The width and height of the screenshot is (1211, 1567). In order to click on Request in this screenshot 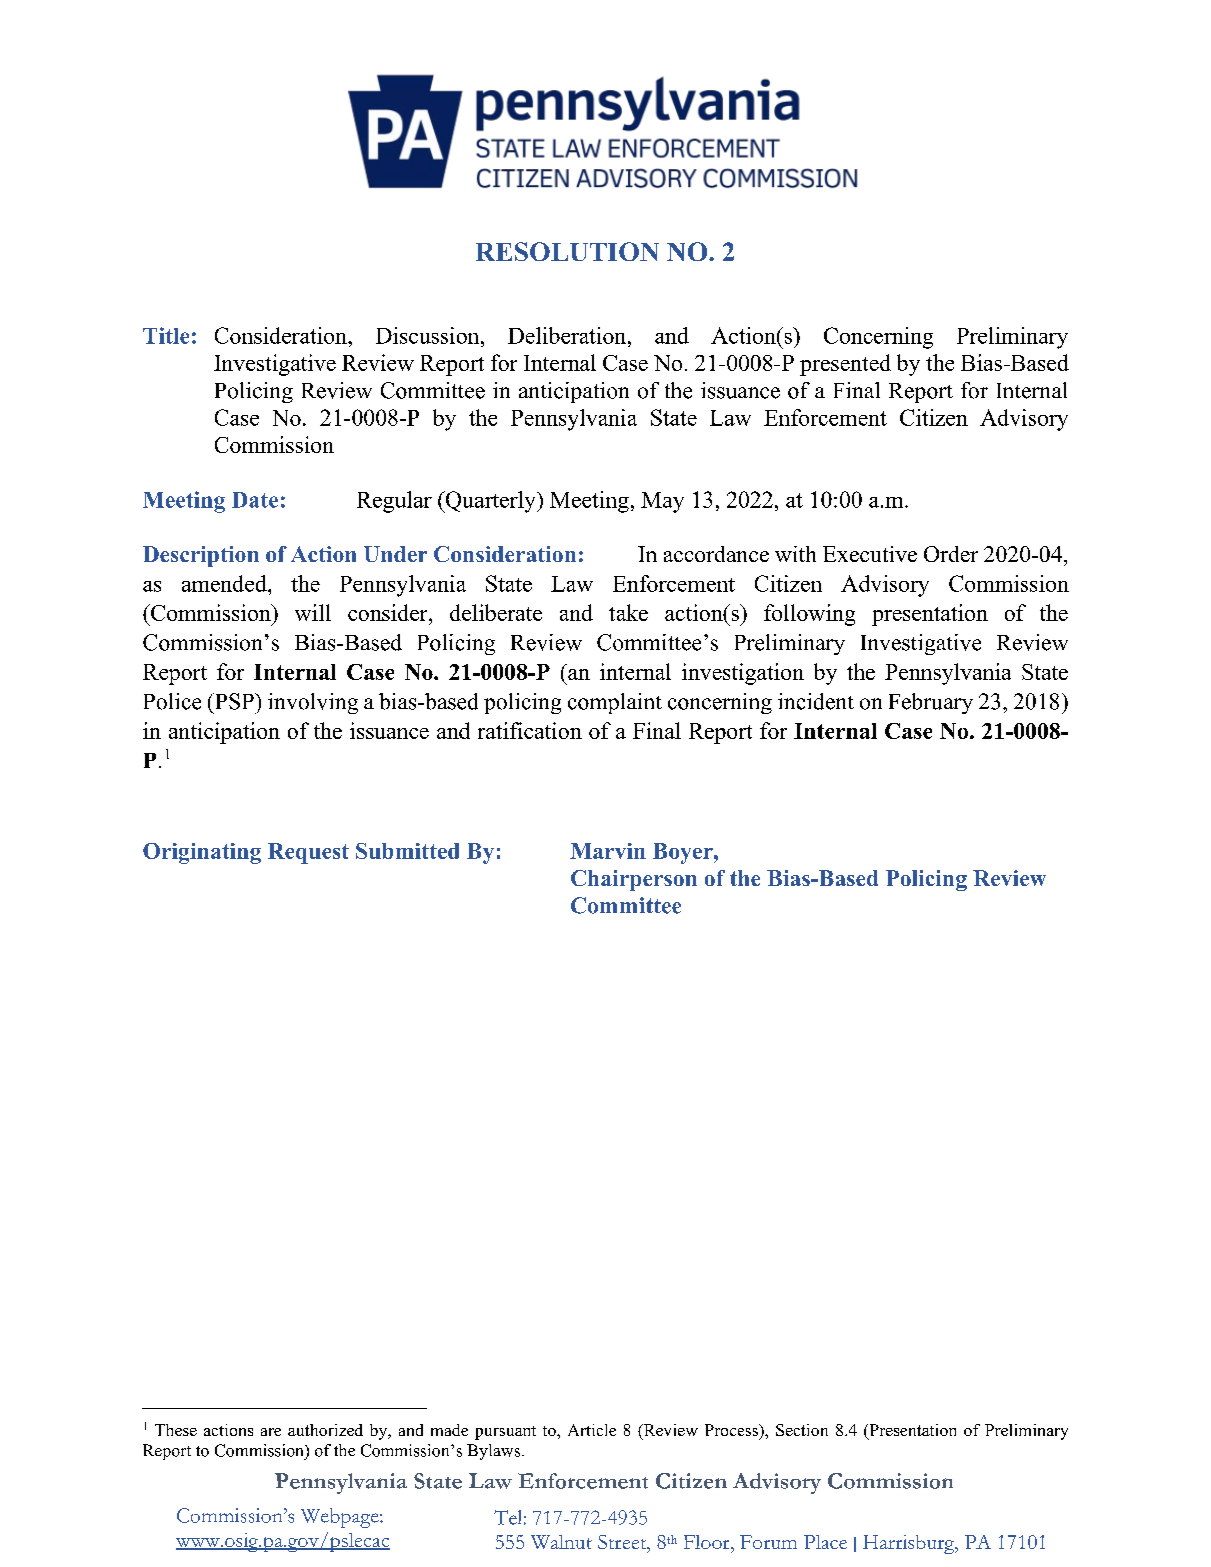, I will do `click(308, 853)`.
